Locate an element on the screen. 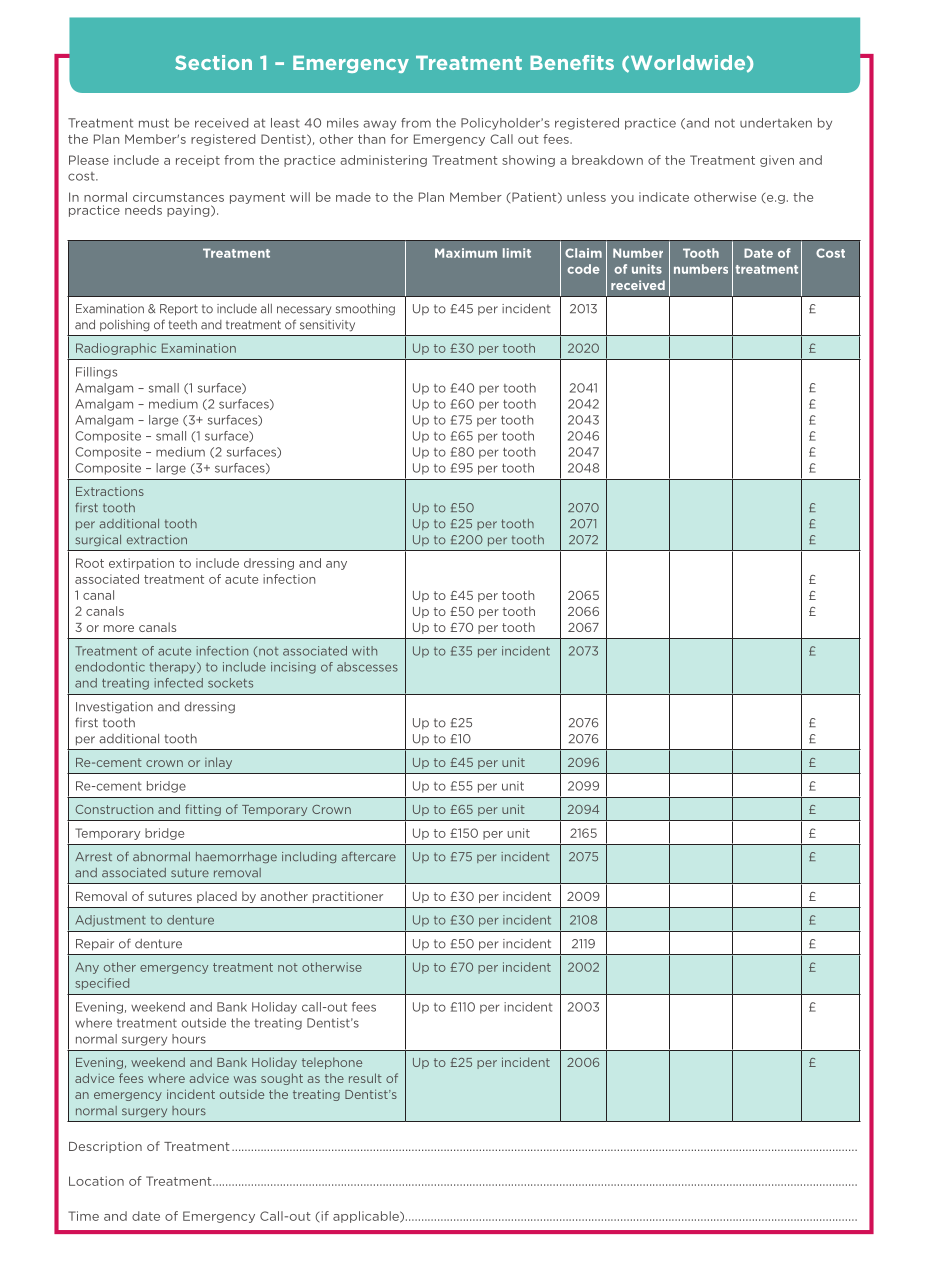  code is located at coordinates (583, 269).
